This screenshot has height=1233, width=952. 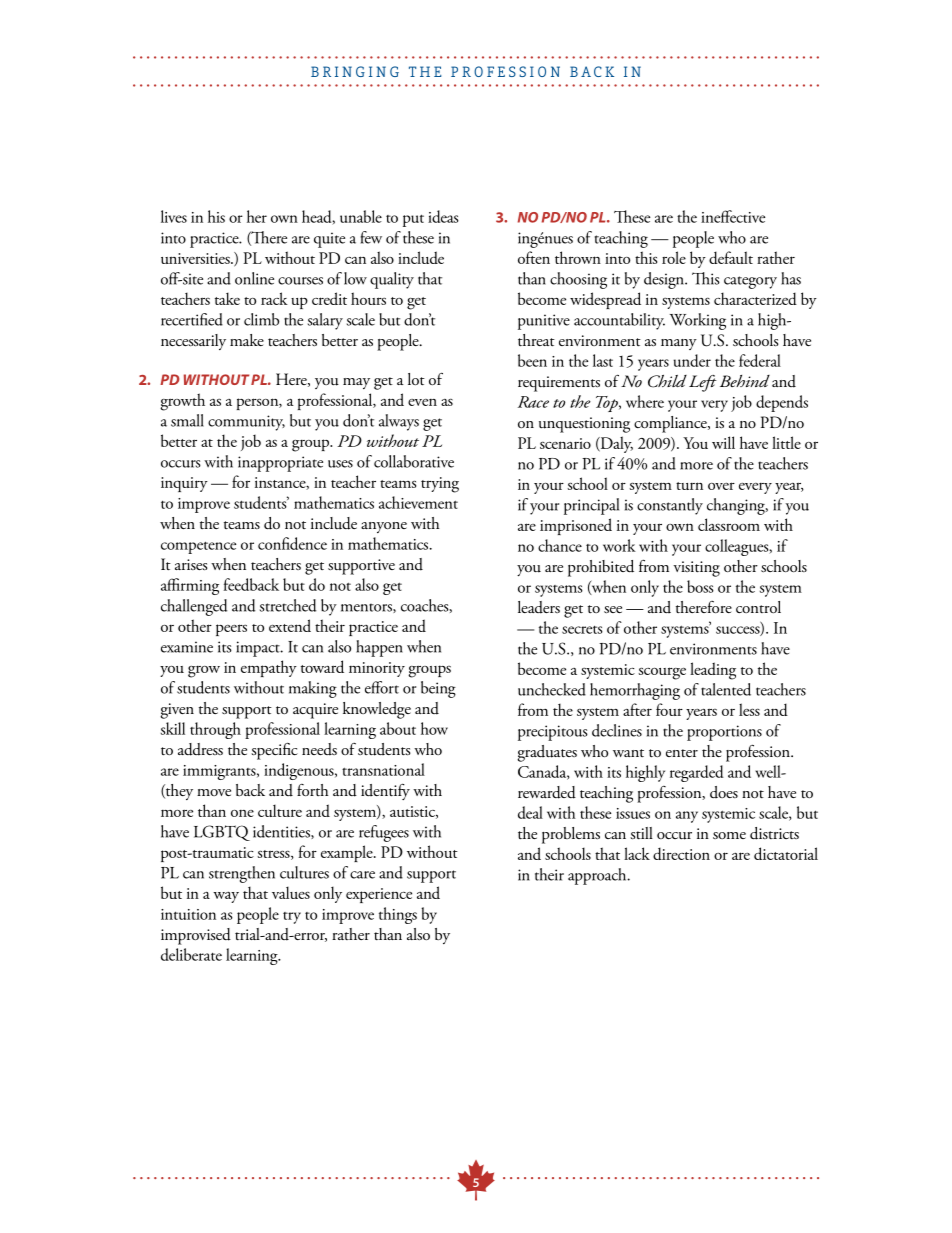 I want to click on improvised, so click(x=196, y=936).
